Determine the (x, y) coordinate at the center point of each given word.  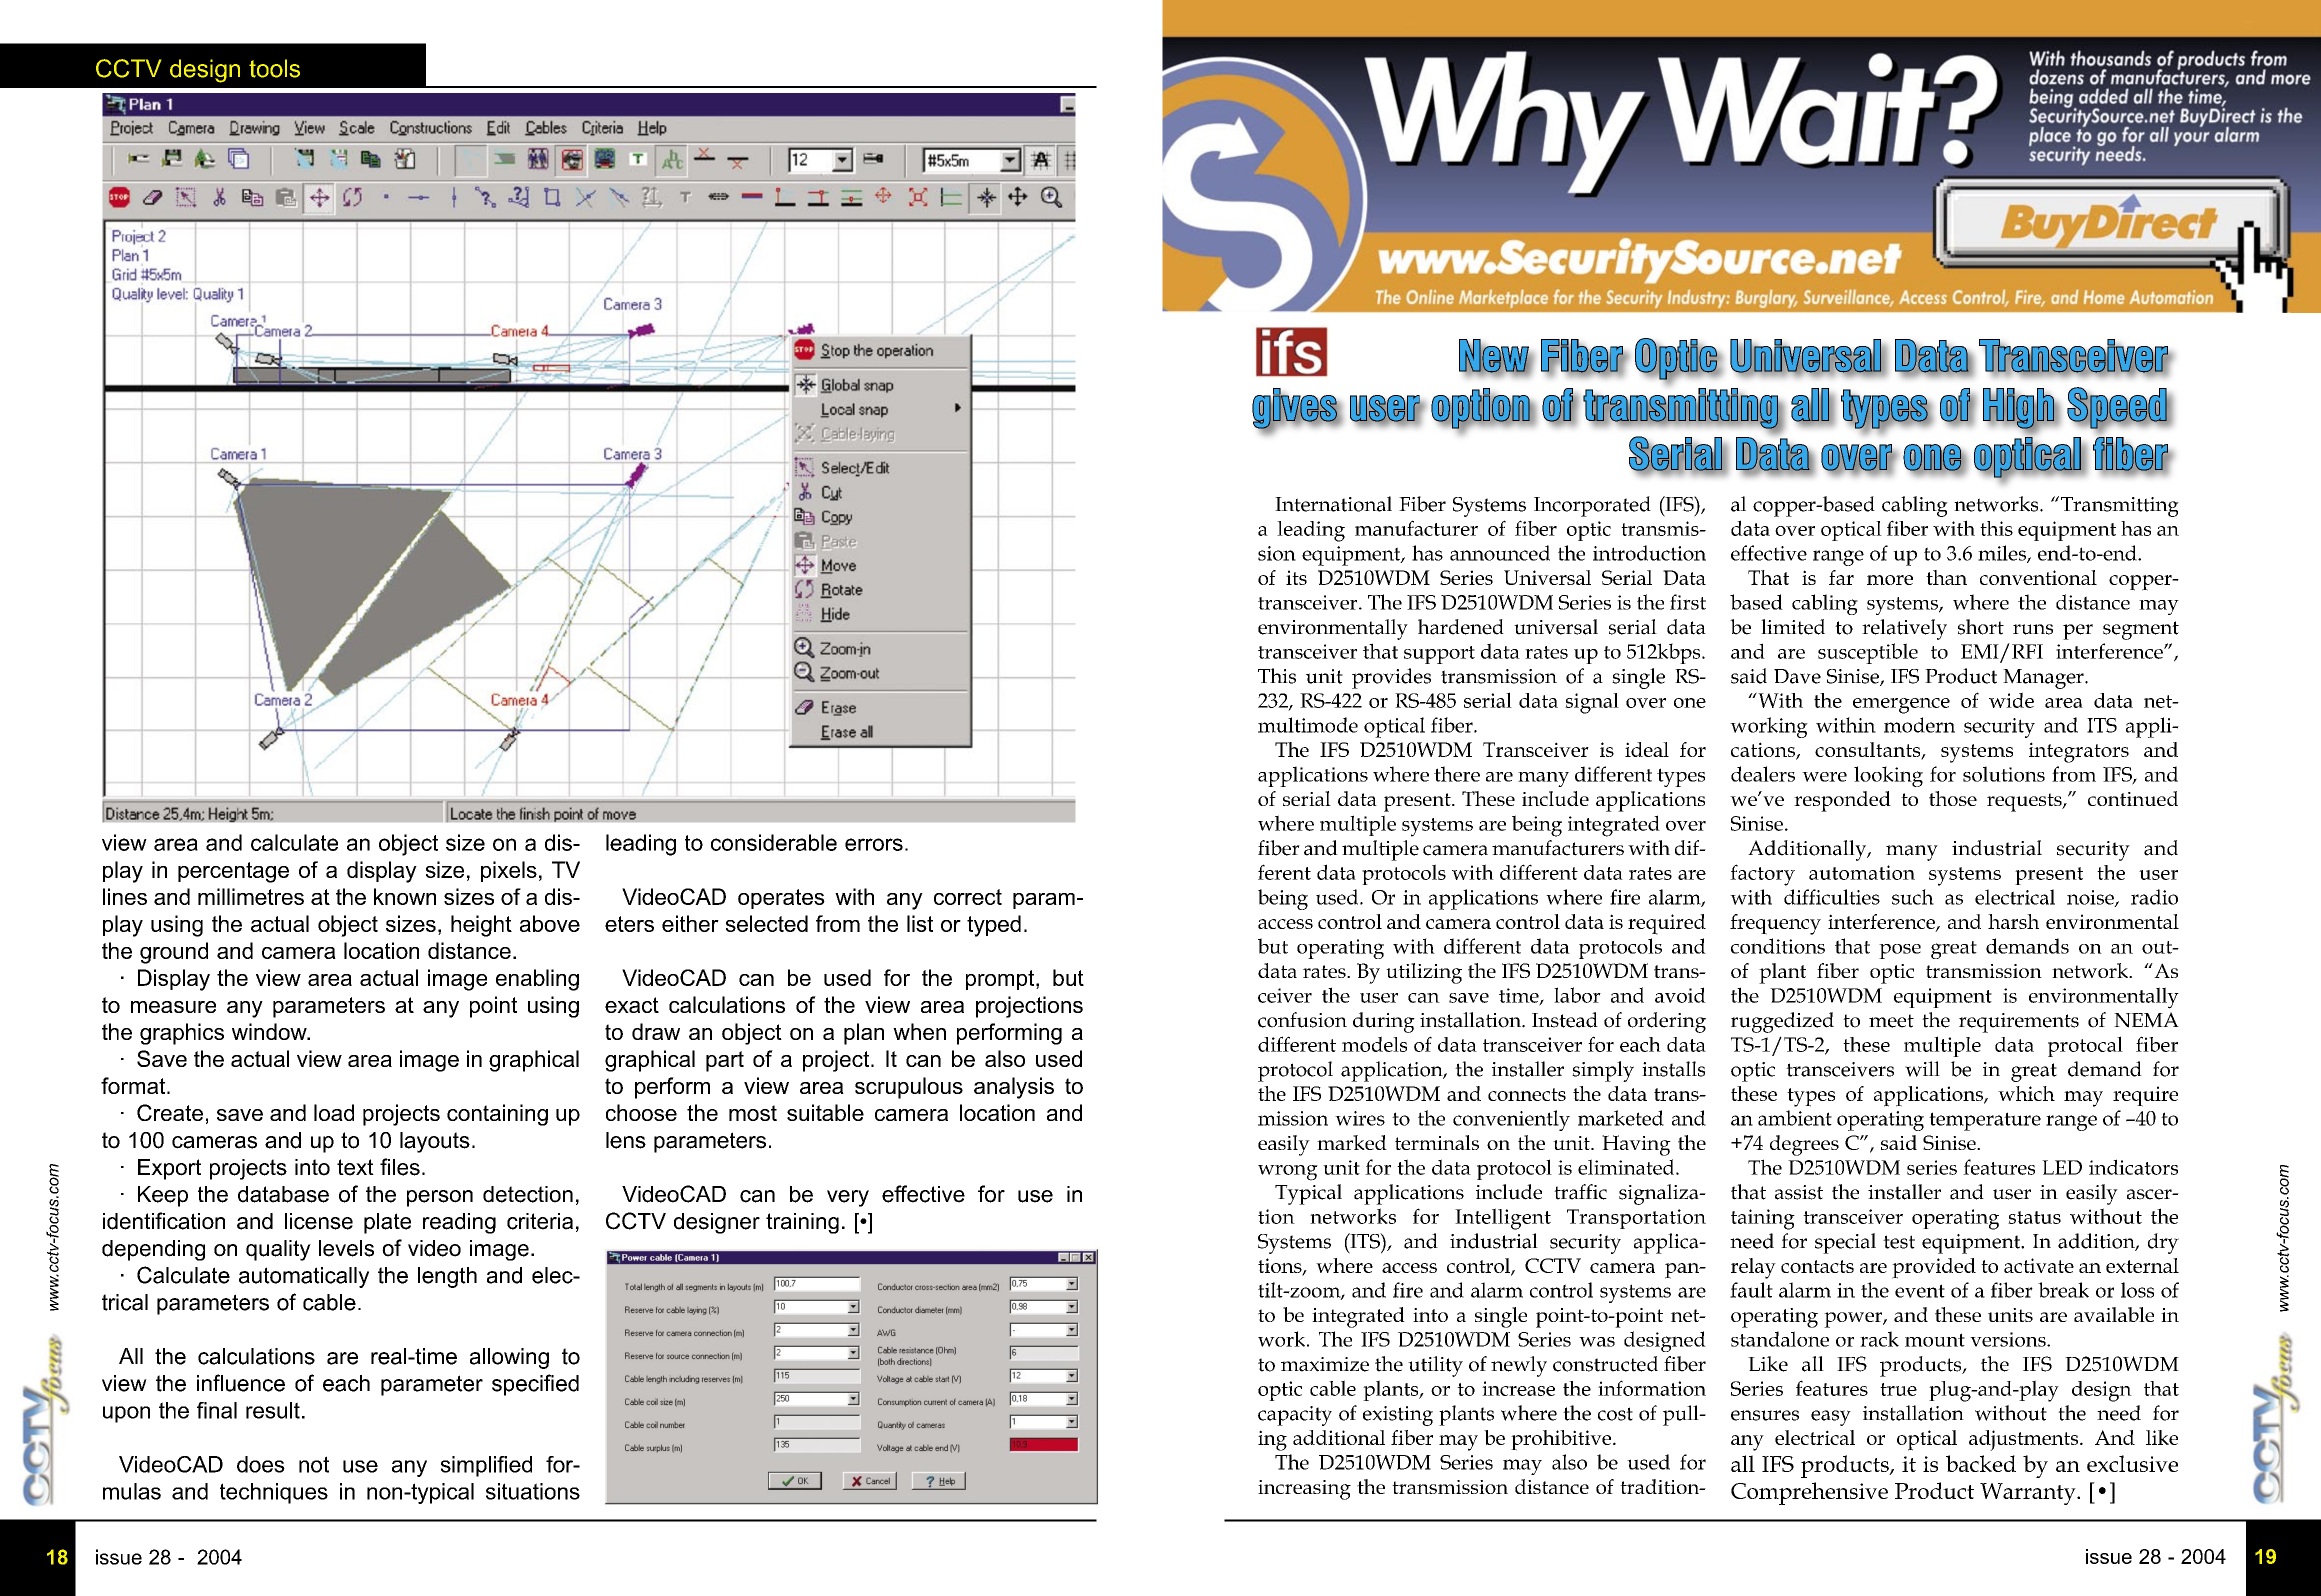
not (314, 1464)
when (919, 1031)
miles (2003, 554)
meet (1891, 1021)
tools (274, 68)
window (270, 1031)
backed (1981, 1463)
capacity (1295, 1416)
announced (1500, 553)
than (1946, 577)
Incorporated (1592, 506)
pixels (509, 871)
